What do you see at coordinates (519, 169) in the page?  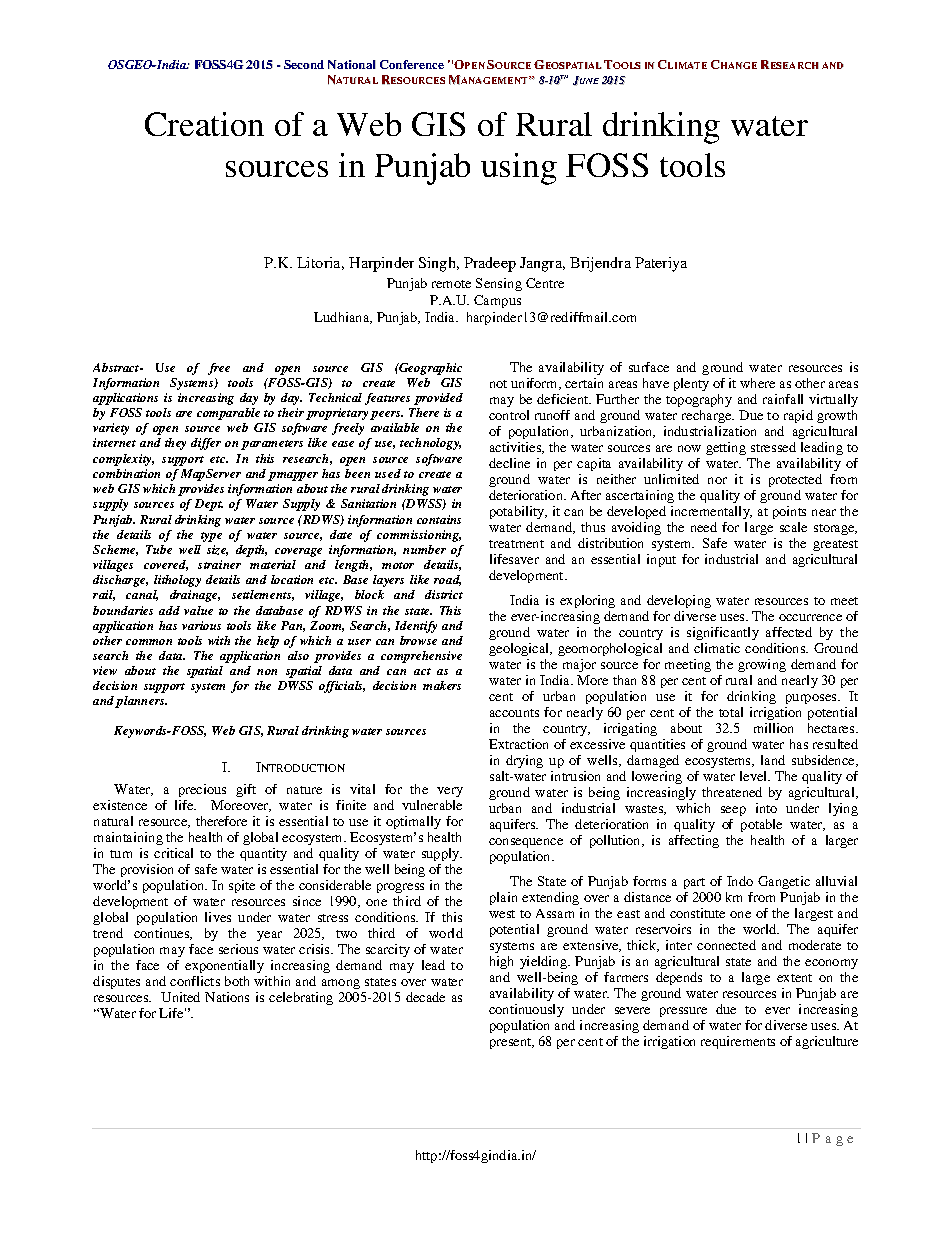 I see `using` at bounding box center [519, 169].
